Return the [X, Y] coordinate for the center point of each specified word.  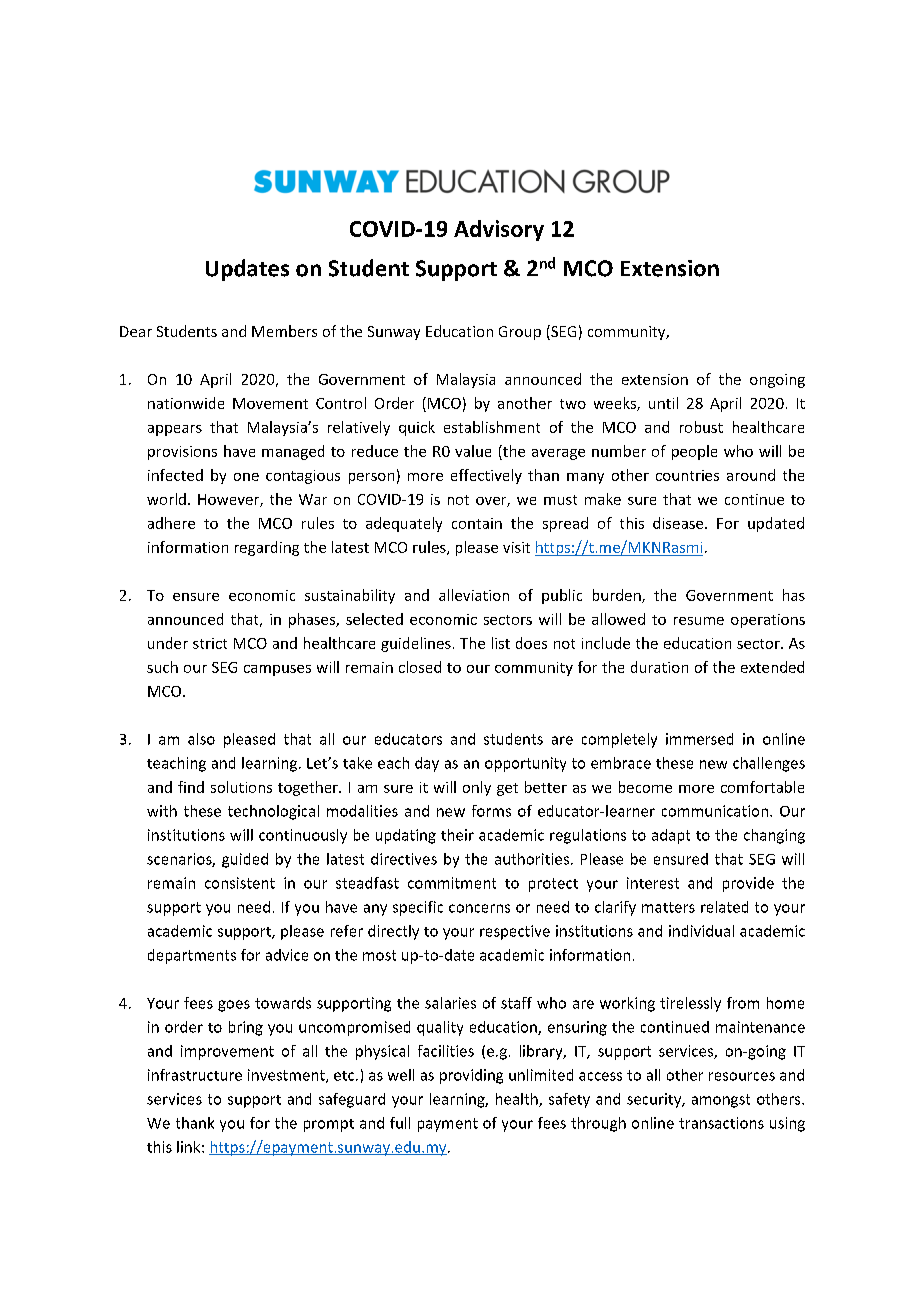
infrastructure [195, 1075]
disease [679, 523]
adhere [171, 523]
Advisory [499, 230]
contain [477, 523]
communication [715, 811]
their [457, 835]
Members [284, 331]
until [663, 403]
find [191, 787]
